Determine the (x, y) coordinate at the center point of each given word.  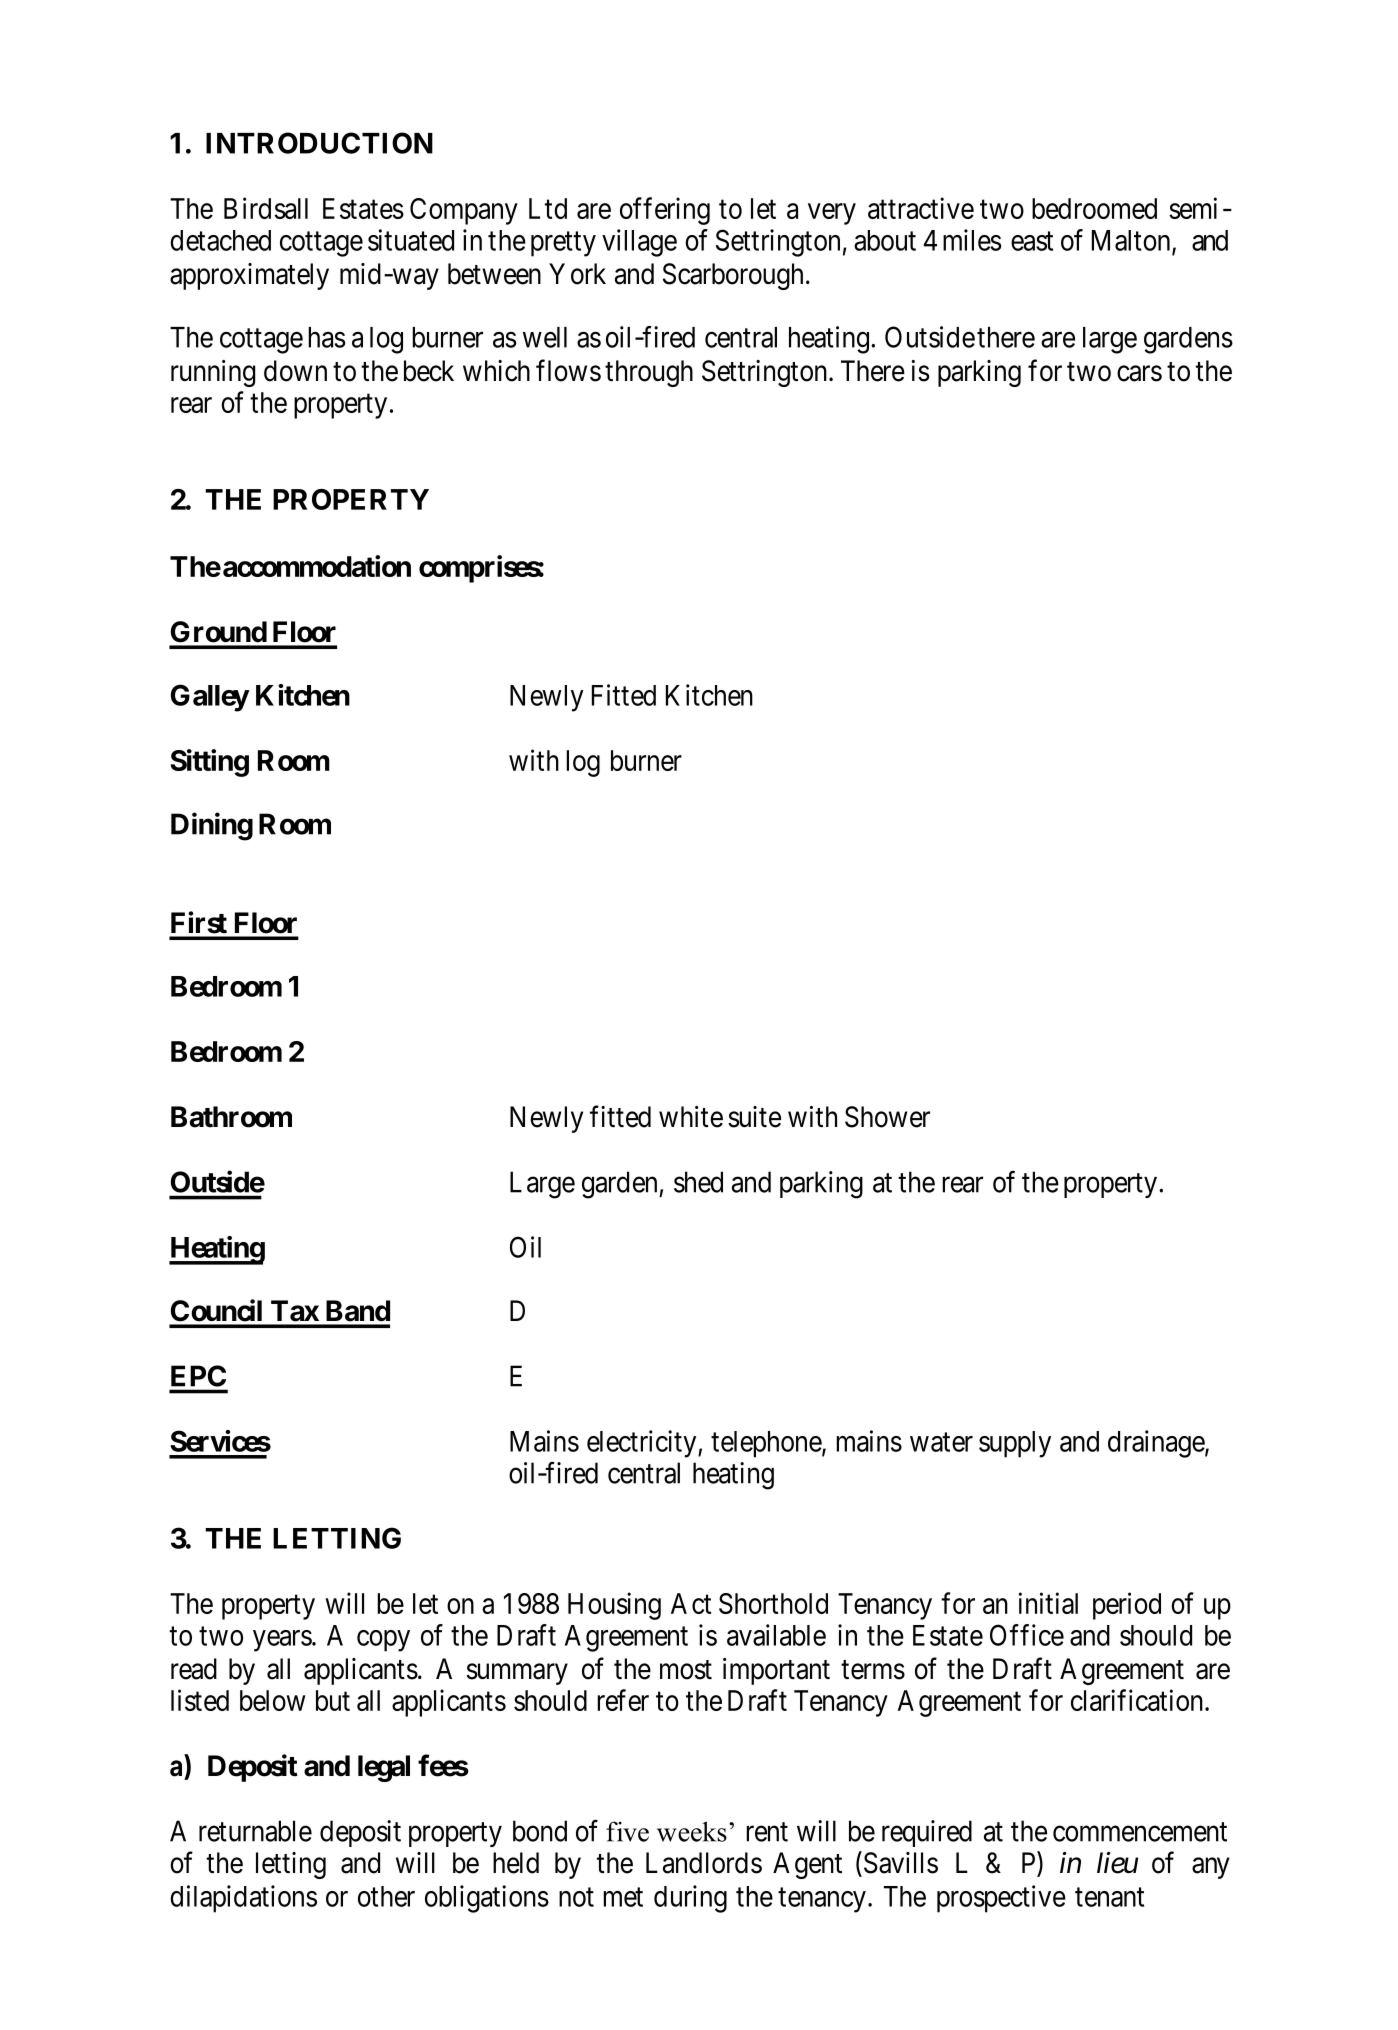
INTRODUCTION (319, 143)
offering (665, 211)
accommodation (317, 566)
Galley (210, 698)
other (386, 1896)
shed (698, 1182)
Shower (887, 1117)
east (1032, 241)
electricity (643, 1444)
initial (1048, 1603)
